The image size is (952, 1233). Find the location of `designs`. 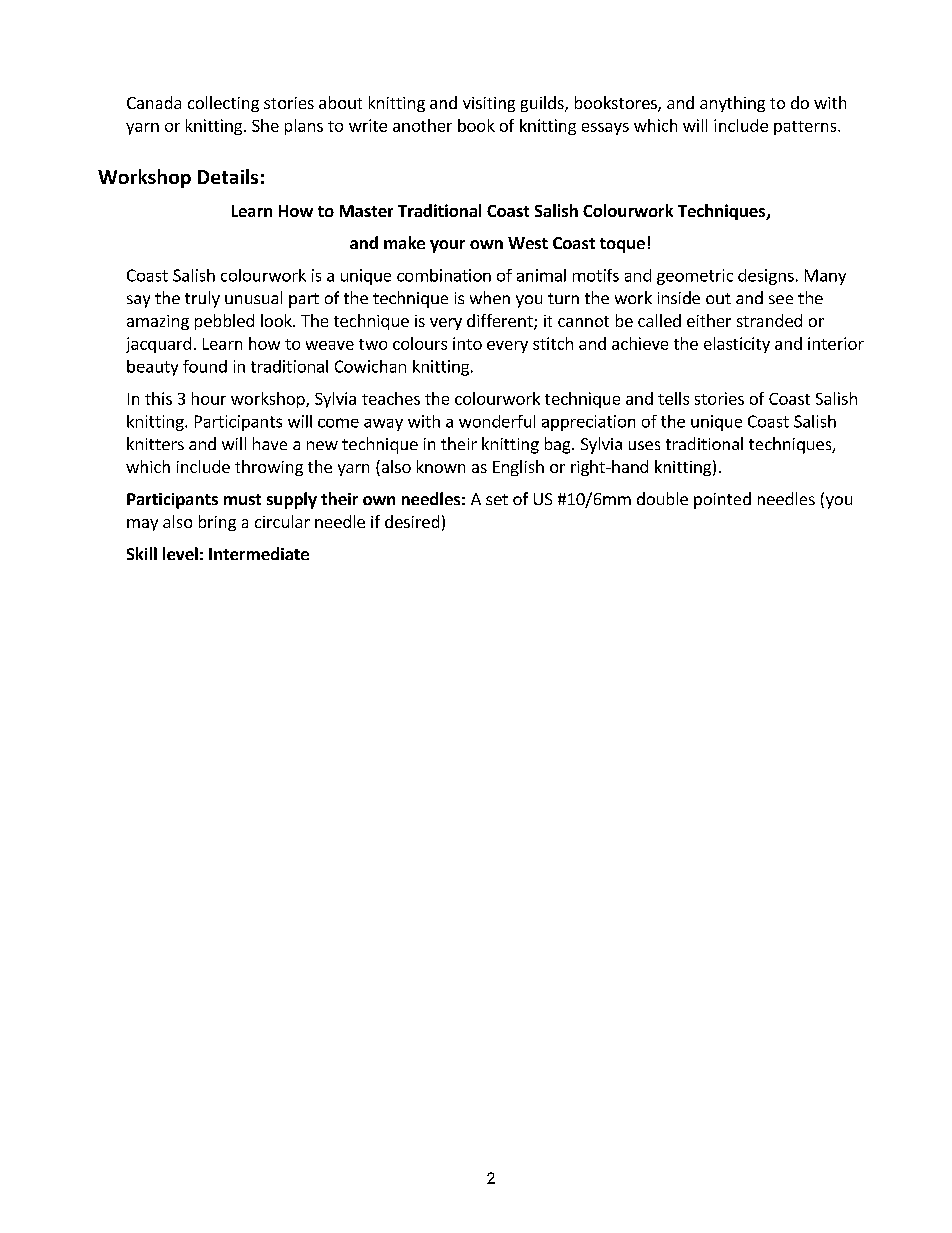

designs is located at coordinates (766, 277).
